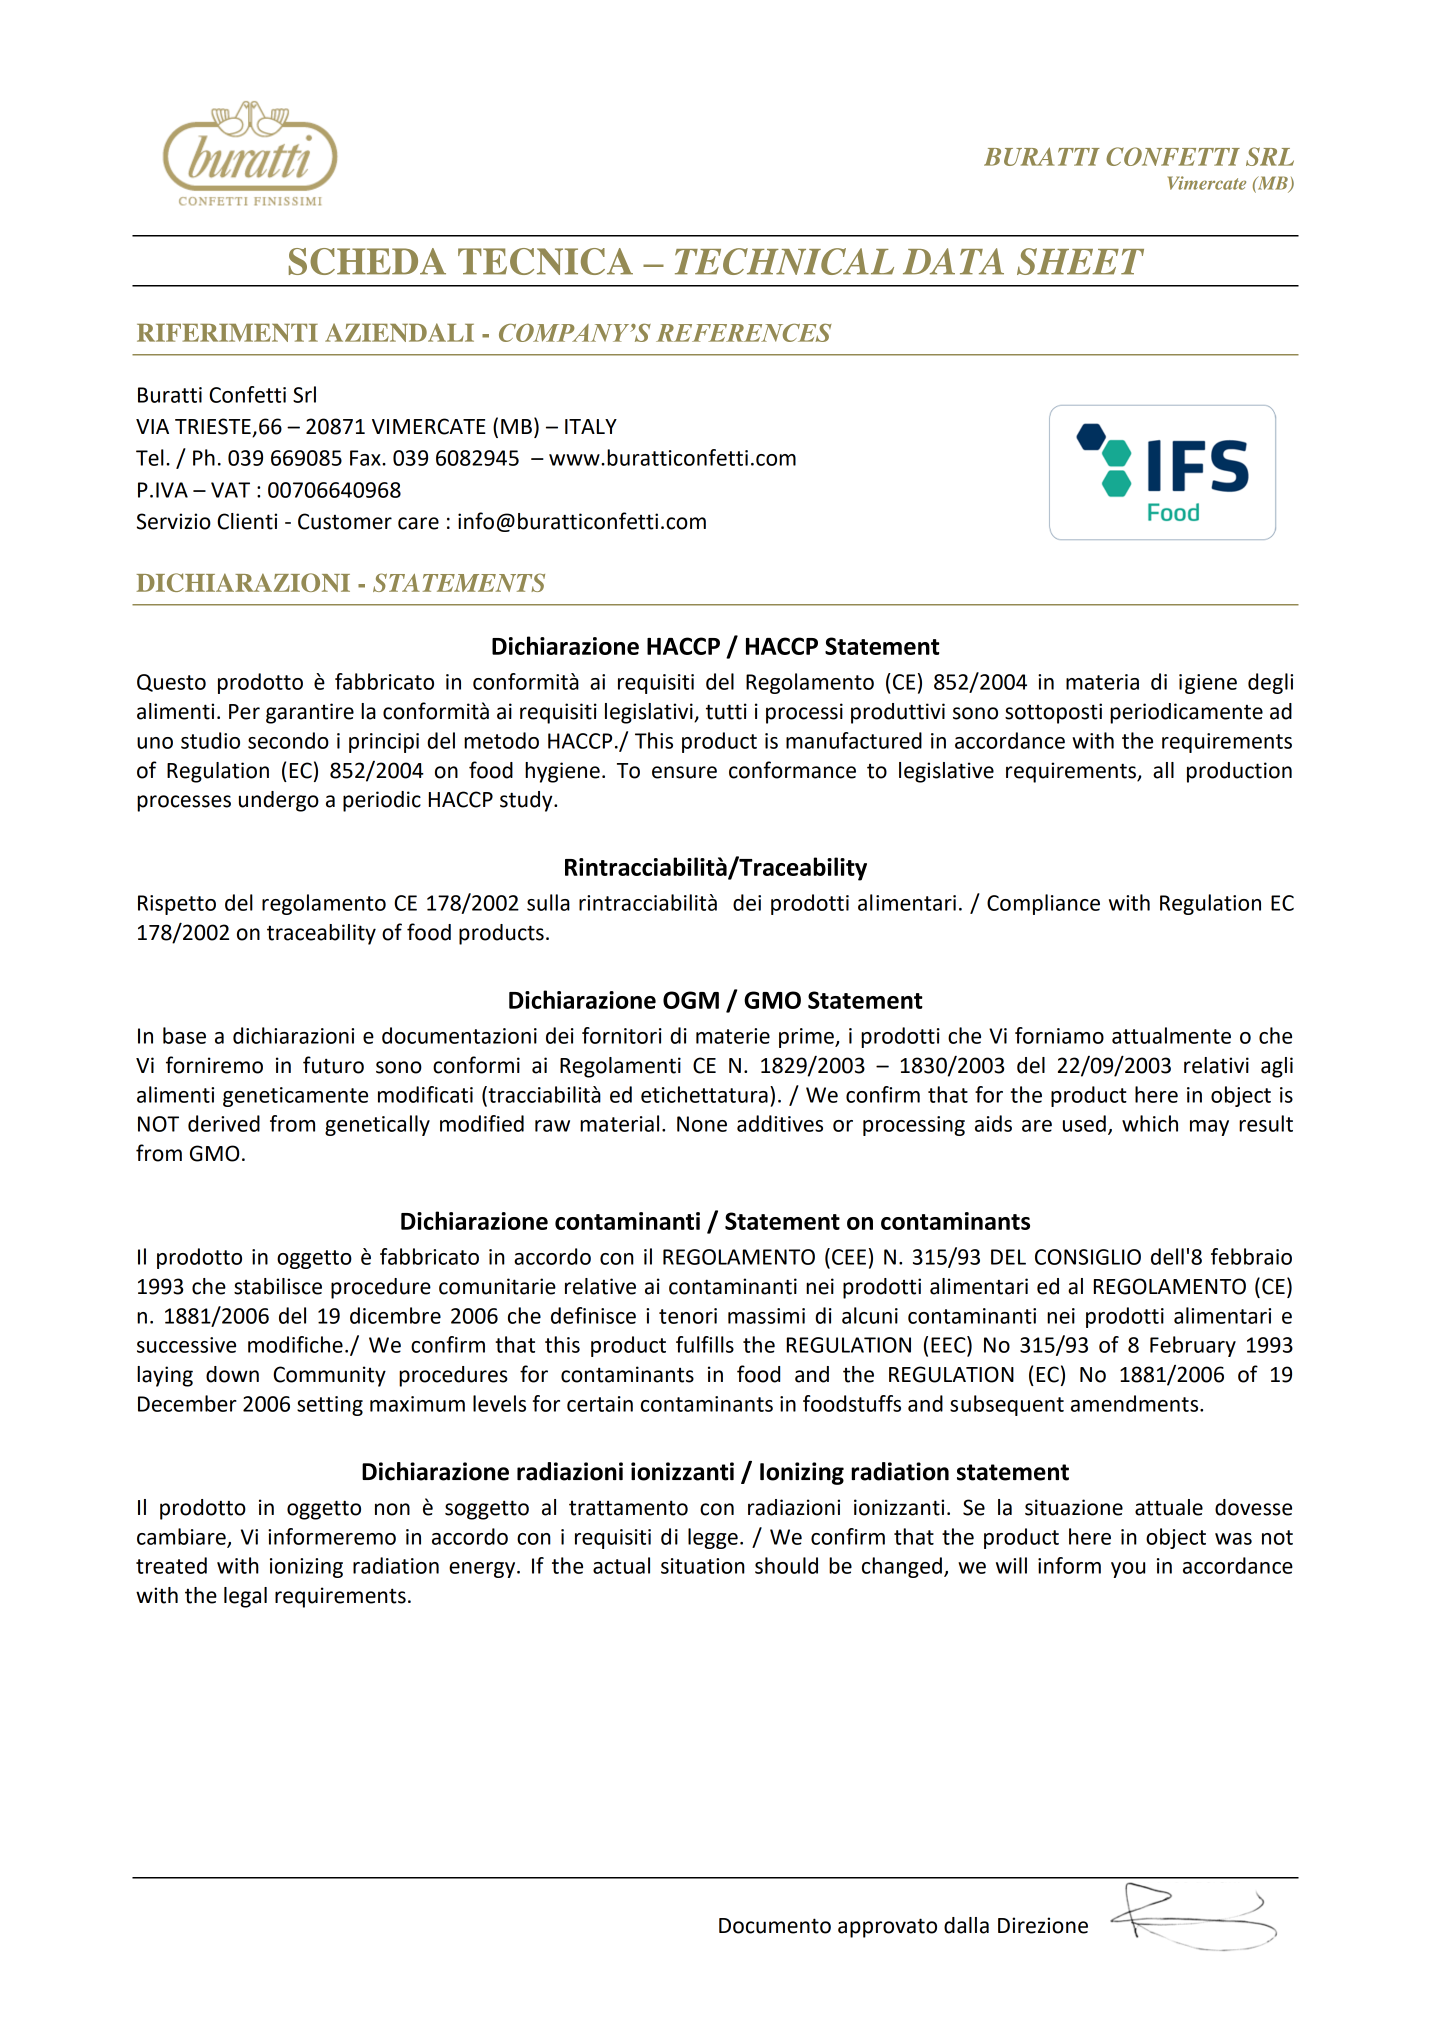 The image size is (1431, 2024). Describe the element at coordinates (152, 426) in the screenshot. I see `VIA` at that location.
